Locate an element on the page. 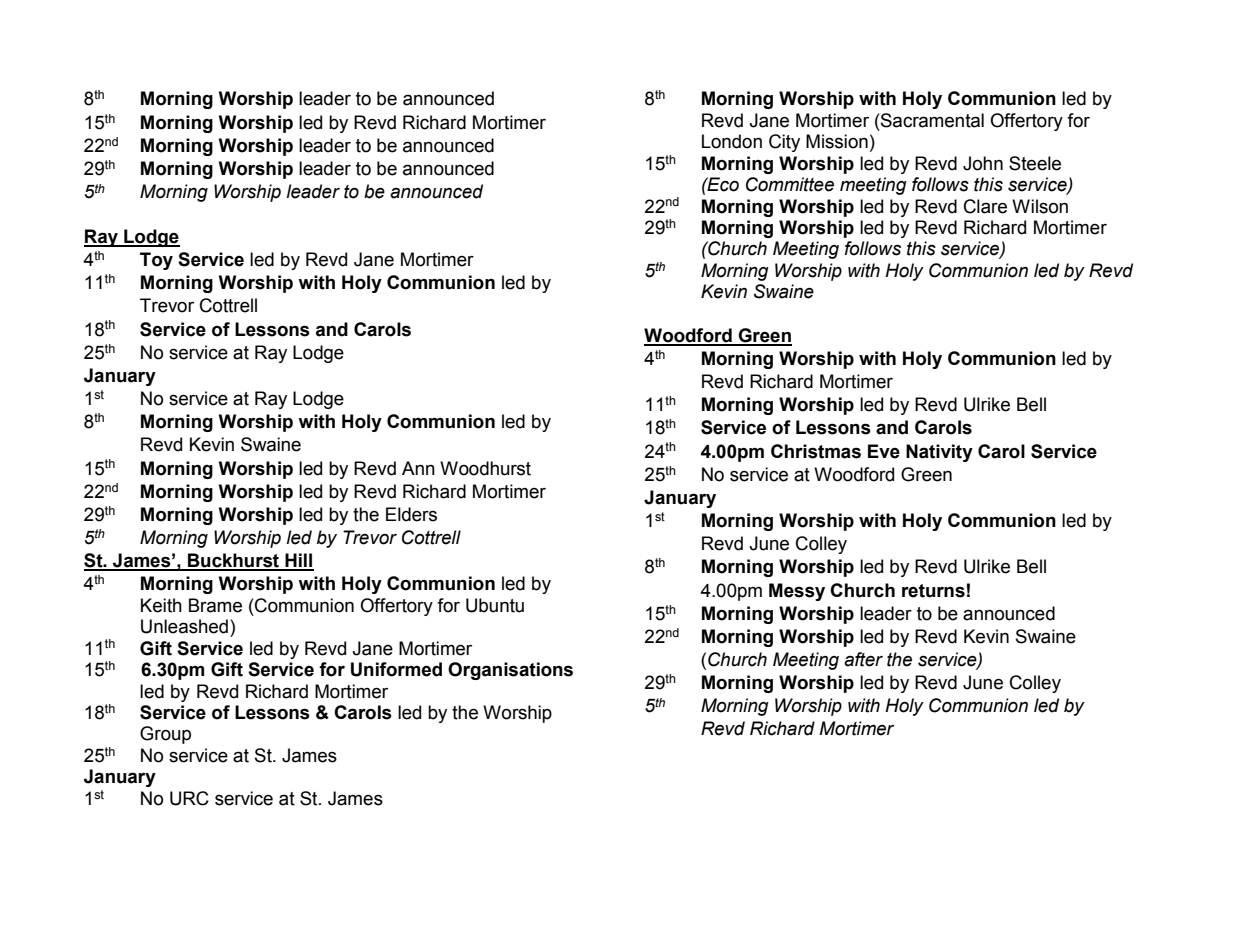  London is located at coordinates (732, 141).
